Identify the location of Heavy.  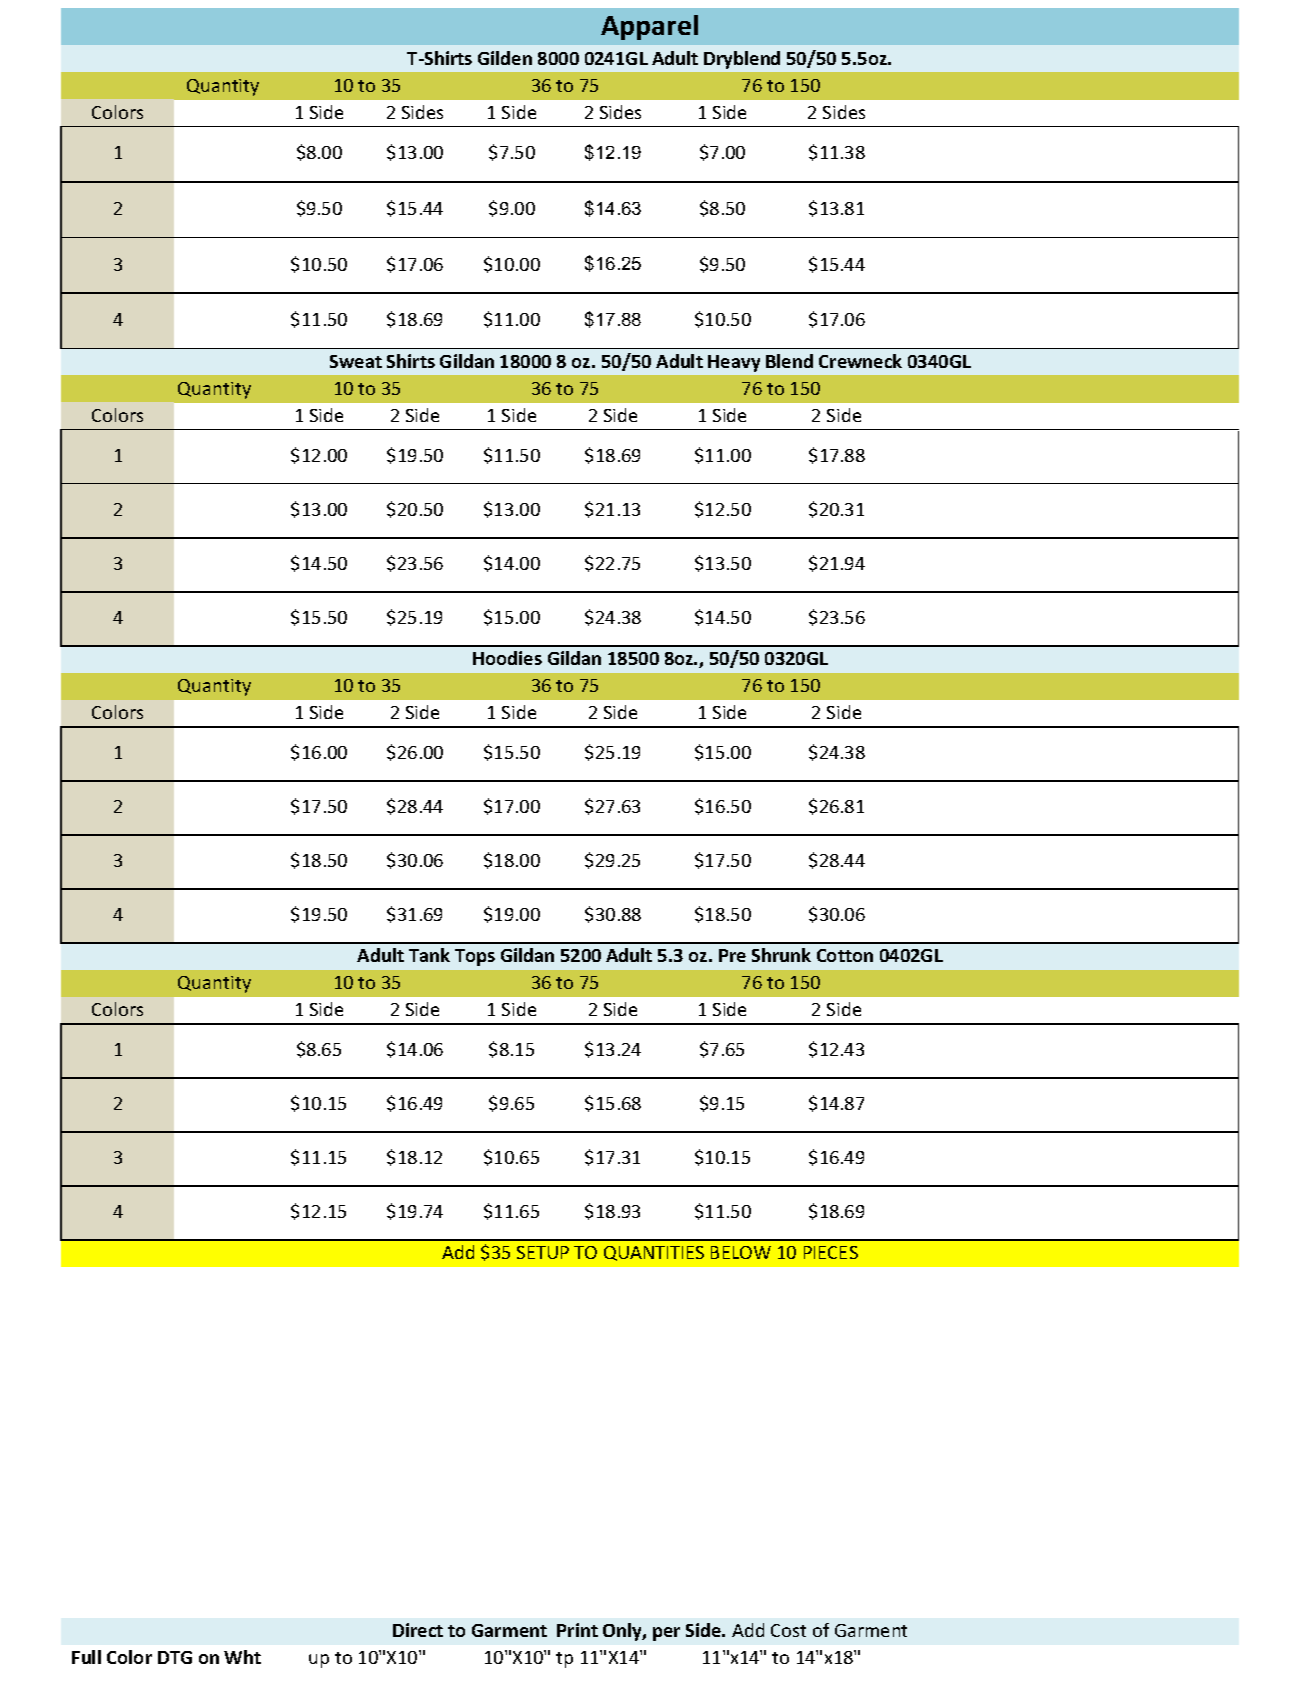
(734, 363).
